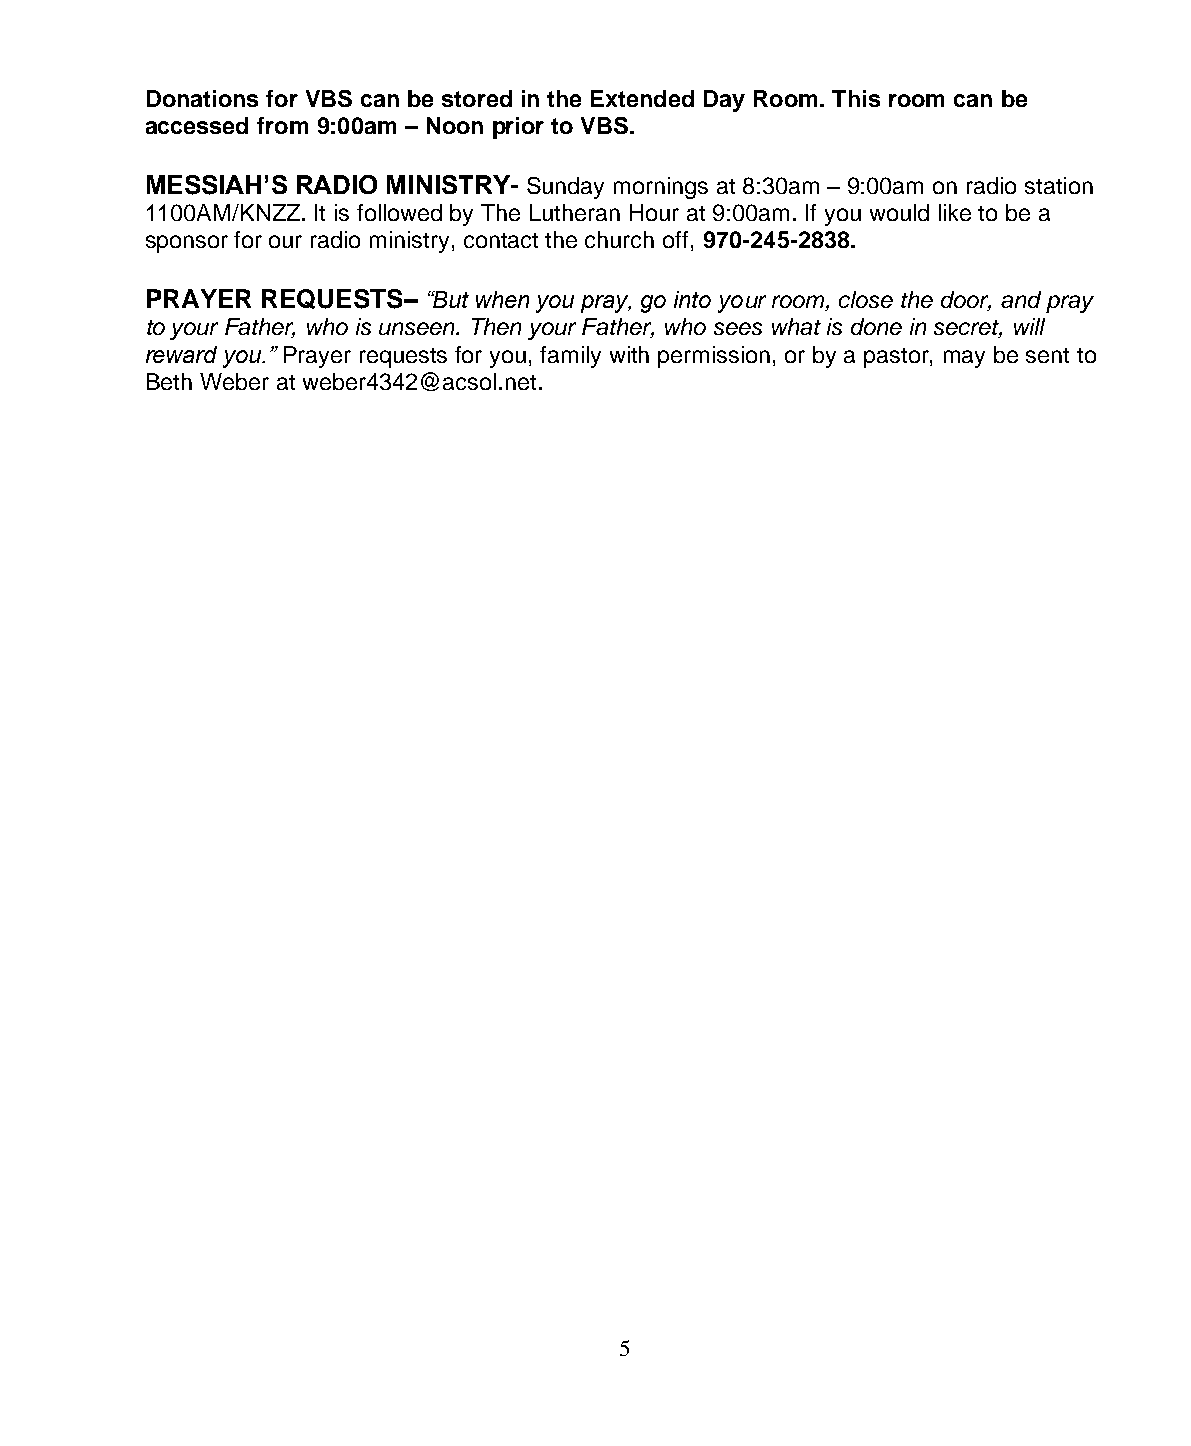 This screenshot has width=1191, height=1446. What do you see at coordinates (202, 98) in the screenshot?
I see `Donations` at bounding box center [202, 98].
